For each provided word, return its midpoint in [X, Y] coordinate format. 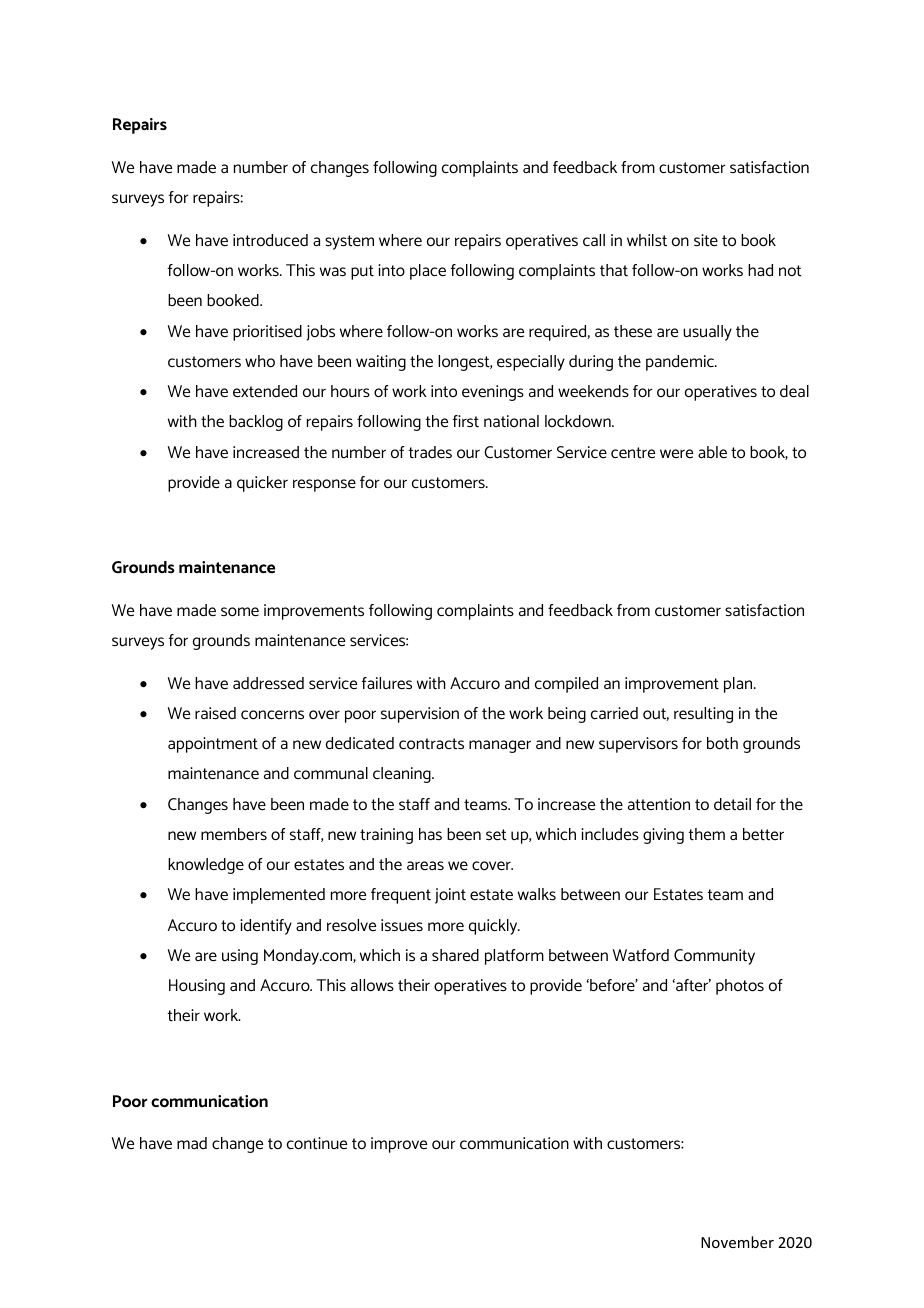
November [737, 1242]
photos [740, 987]
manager [500, 746]
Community [714, 957]
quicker [262, 484]
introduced [270, 240]
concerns [272, 714]
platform [514, 957]
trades [430, 452]
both [722, 743]
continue [317, 1143]
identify [266, 927]
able [712, 452]
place [428, 272]
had [760, 270]
